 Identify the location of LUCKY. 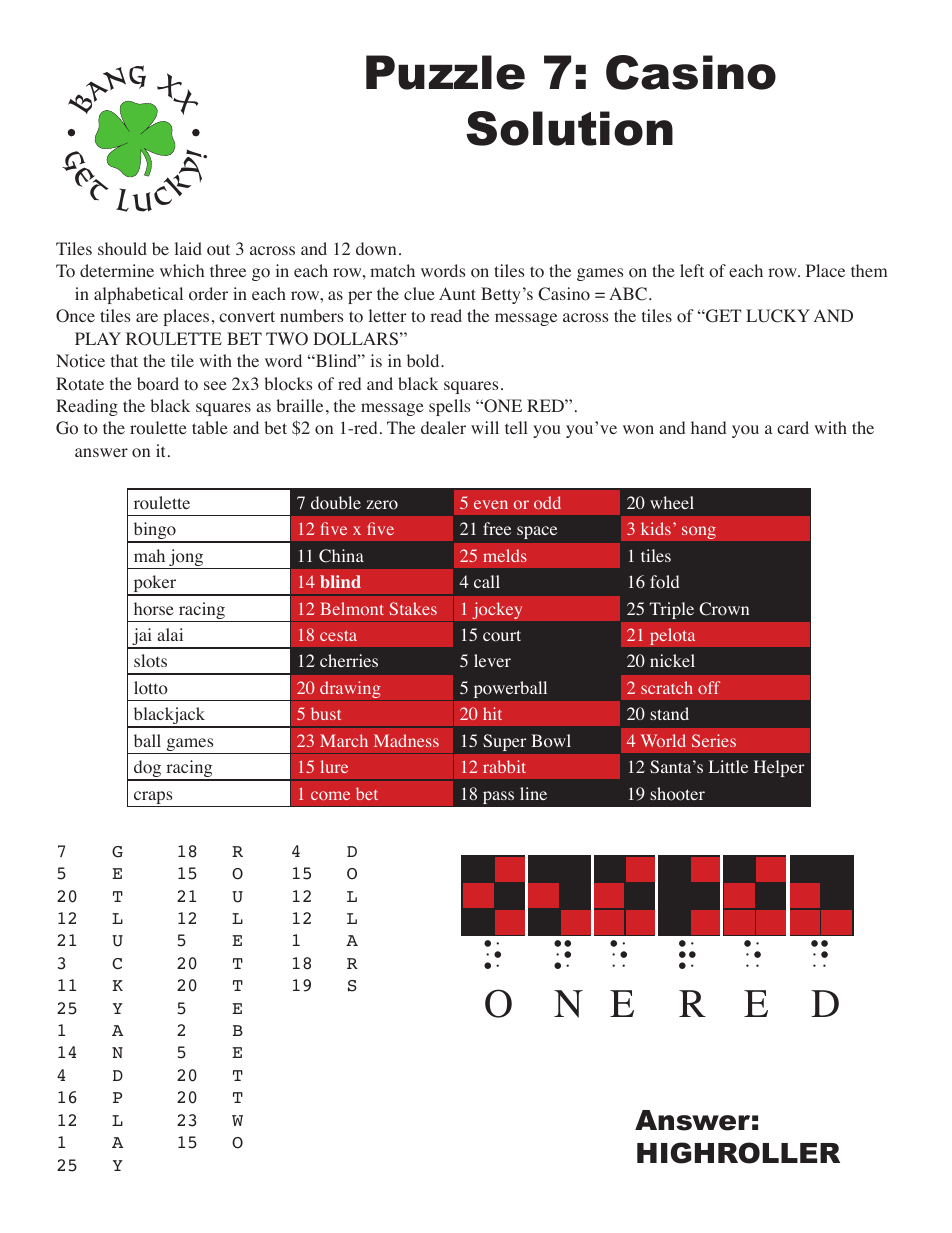
(778, 316).
